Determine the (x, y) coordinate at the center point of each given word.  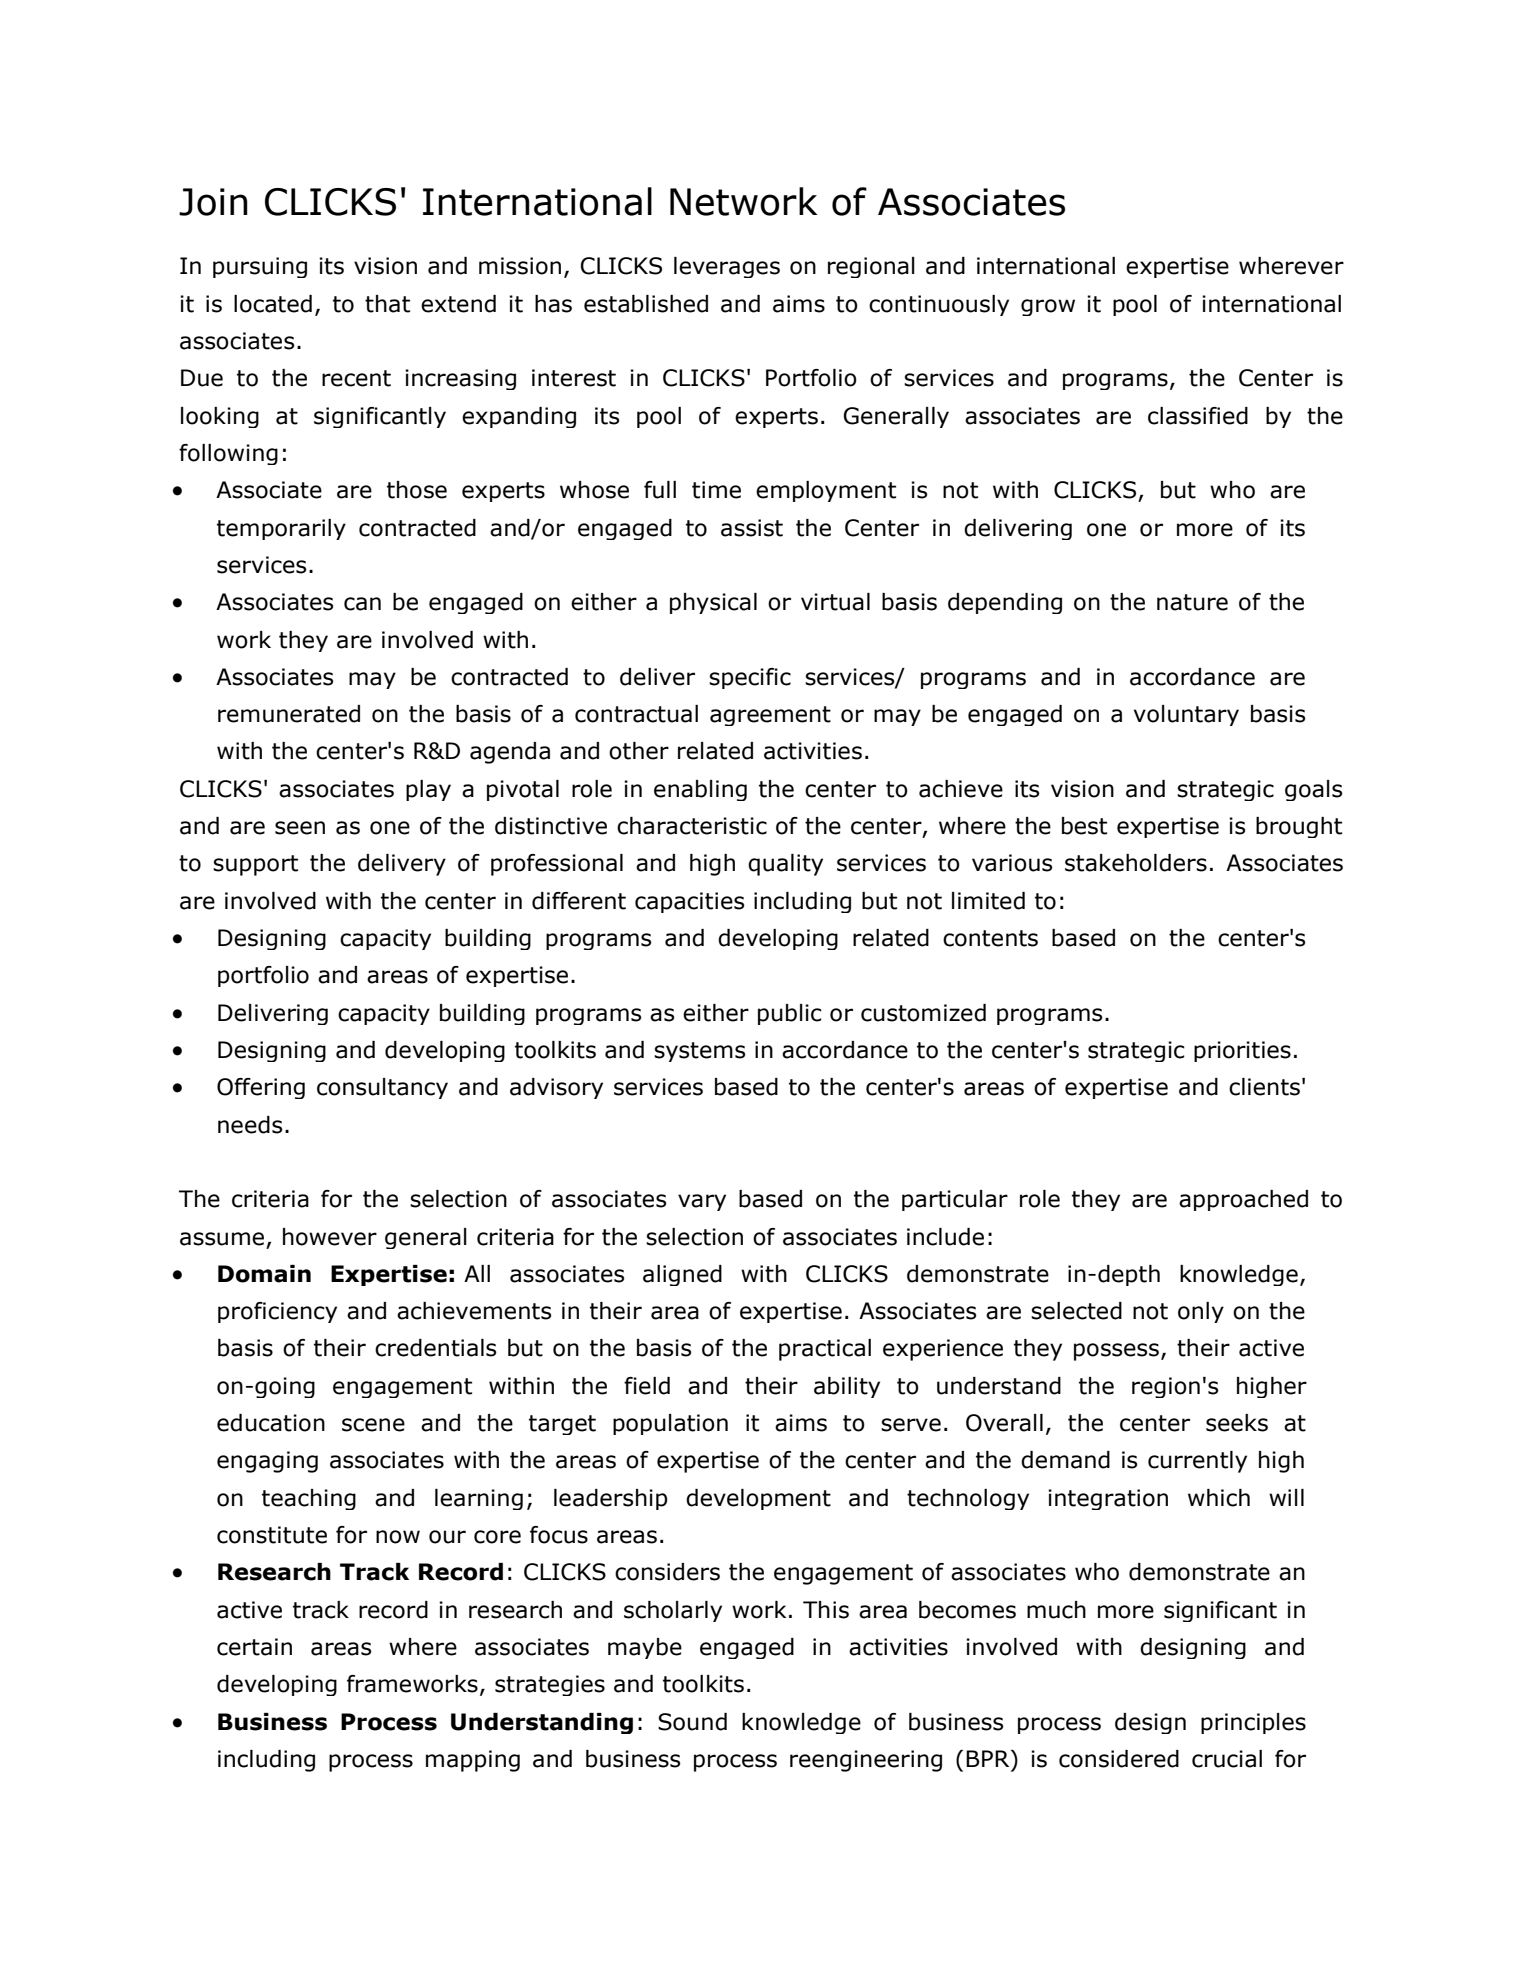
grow (1048, 307)
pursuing (260, 267)
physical (713, 603)
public (789, 1014)
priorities (1242, 1051)
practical (825, 1350)
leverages (727, 267)
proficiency (277, 1312)
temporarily (281, 529)
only (1201, 1312)
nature (1192, 602)
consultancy (382, 1088)
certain (254, 1647)
